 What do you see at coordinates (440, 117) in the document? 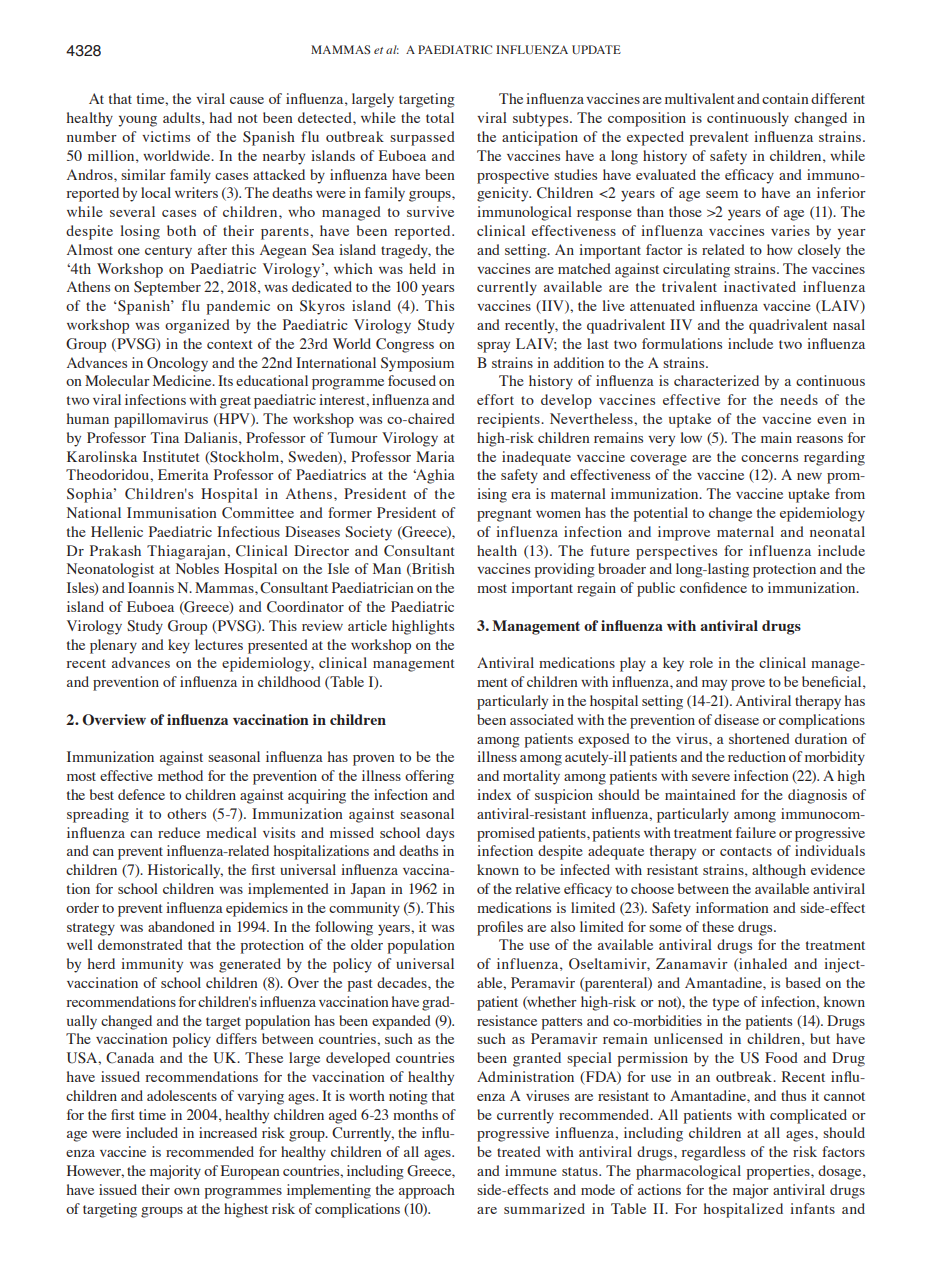
I see `total` at bounding box center [440, 117].
